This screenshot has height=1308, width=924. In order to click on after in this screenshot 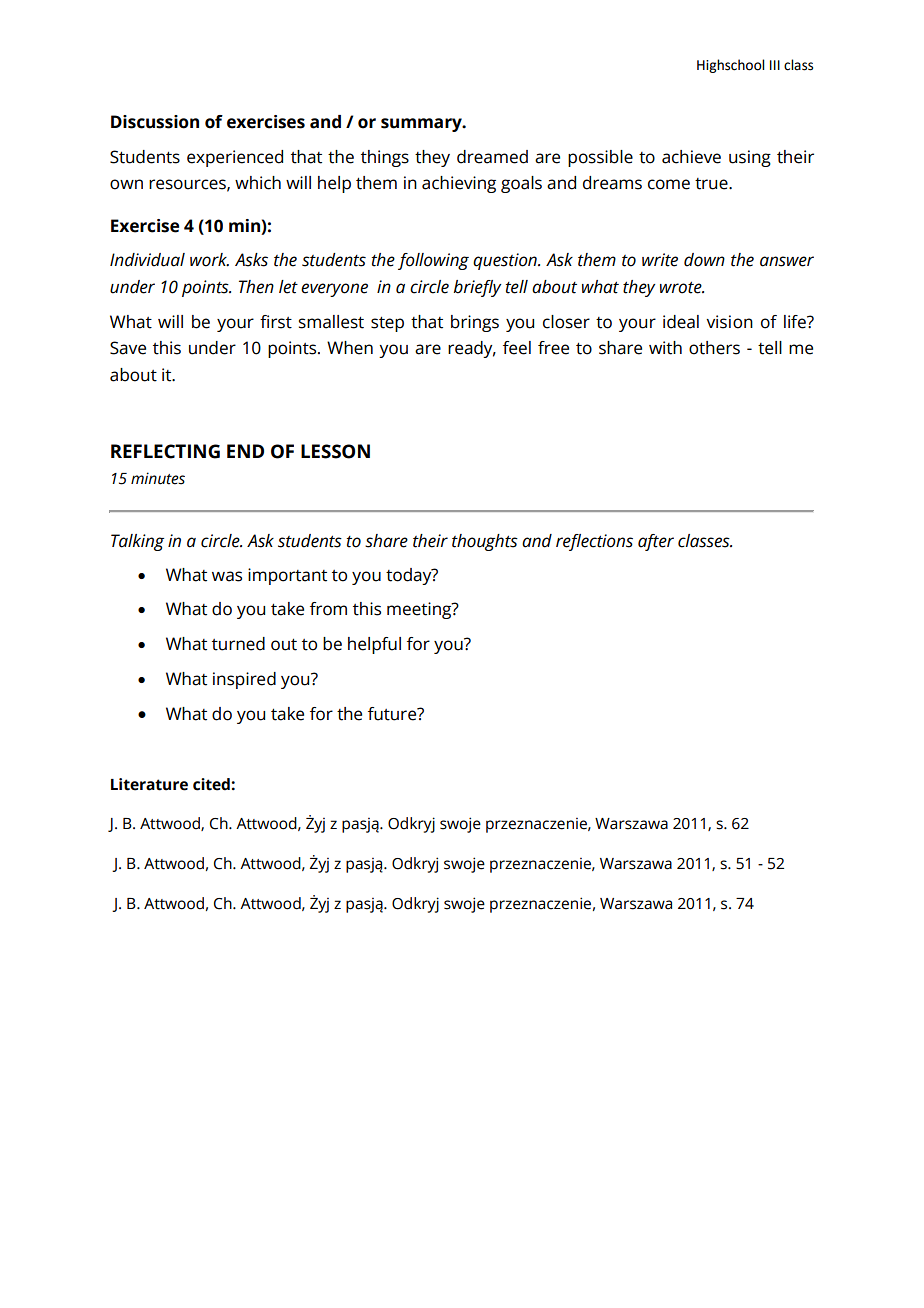, I will do `click(656, 542)`.
